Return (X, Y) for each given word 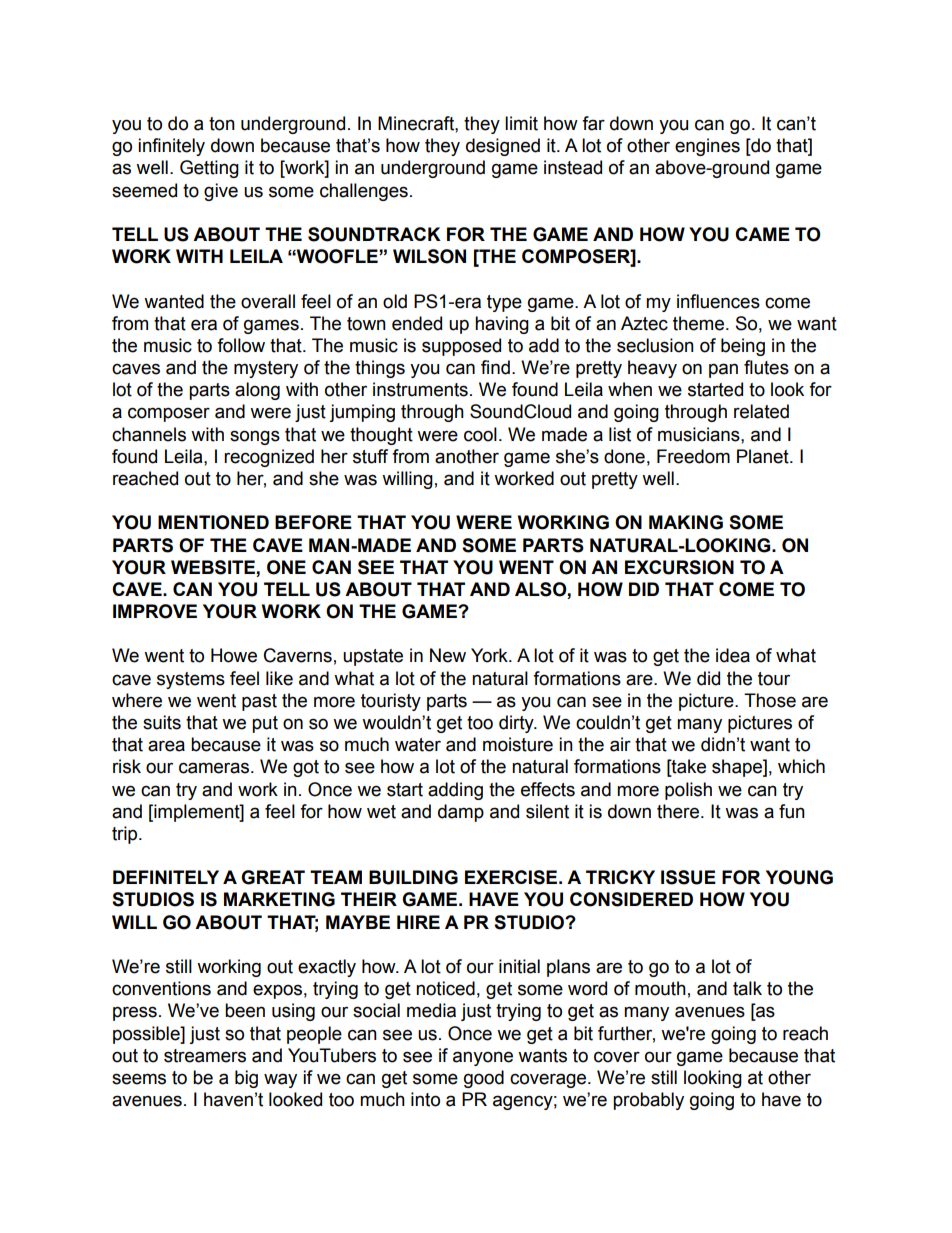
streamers (205, 1056)
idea (733, 655)
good (484, 1079)
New (448, 655)
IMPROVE (155, 611)
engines (707, 147)
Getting (209, 169)
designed (503, 147)
